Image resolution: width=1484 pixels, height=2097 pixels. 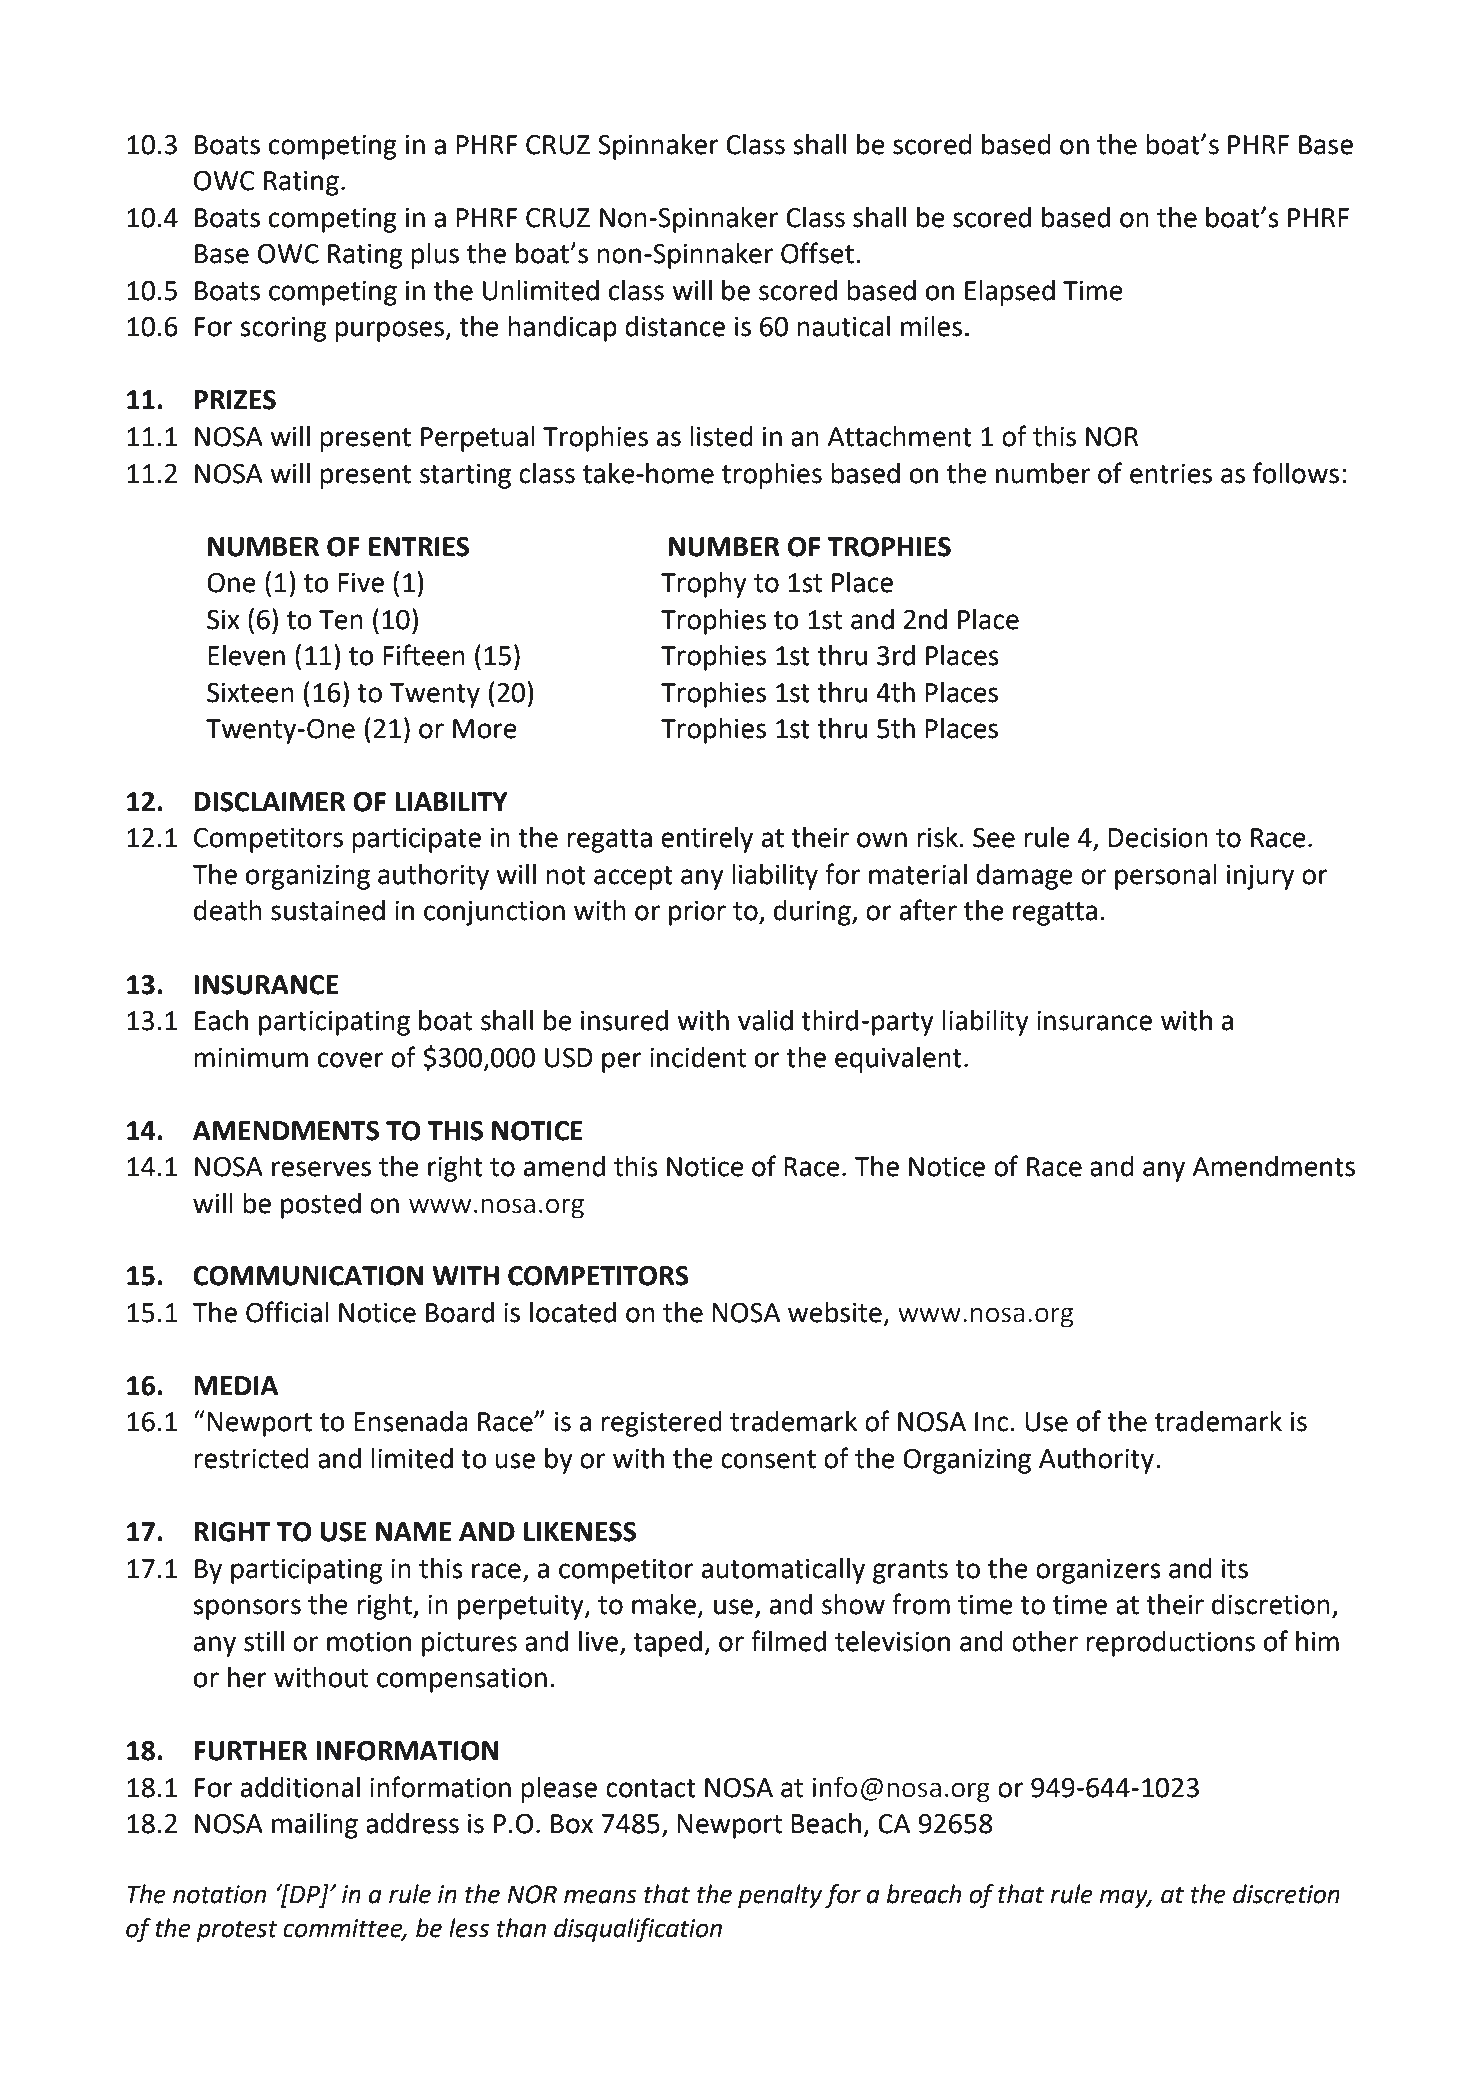 What do you see at coordinates (780, 1896) in the image?
I see `penalty` at bounding box center [780, 1896].
